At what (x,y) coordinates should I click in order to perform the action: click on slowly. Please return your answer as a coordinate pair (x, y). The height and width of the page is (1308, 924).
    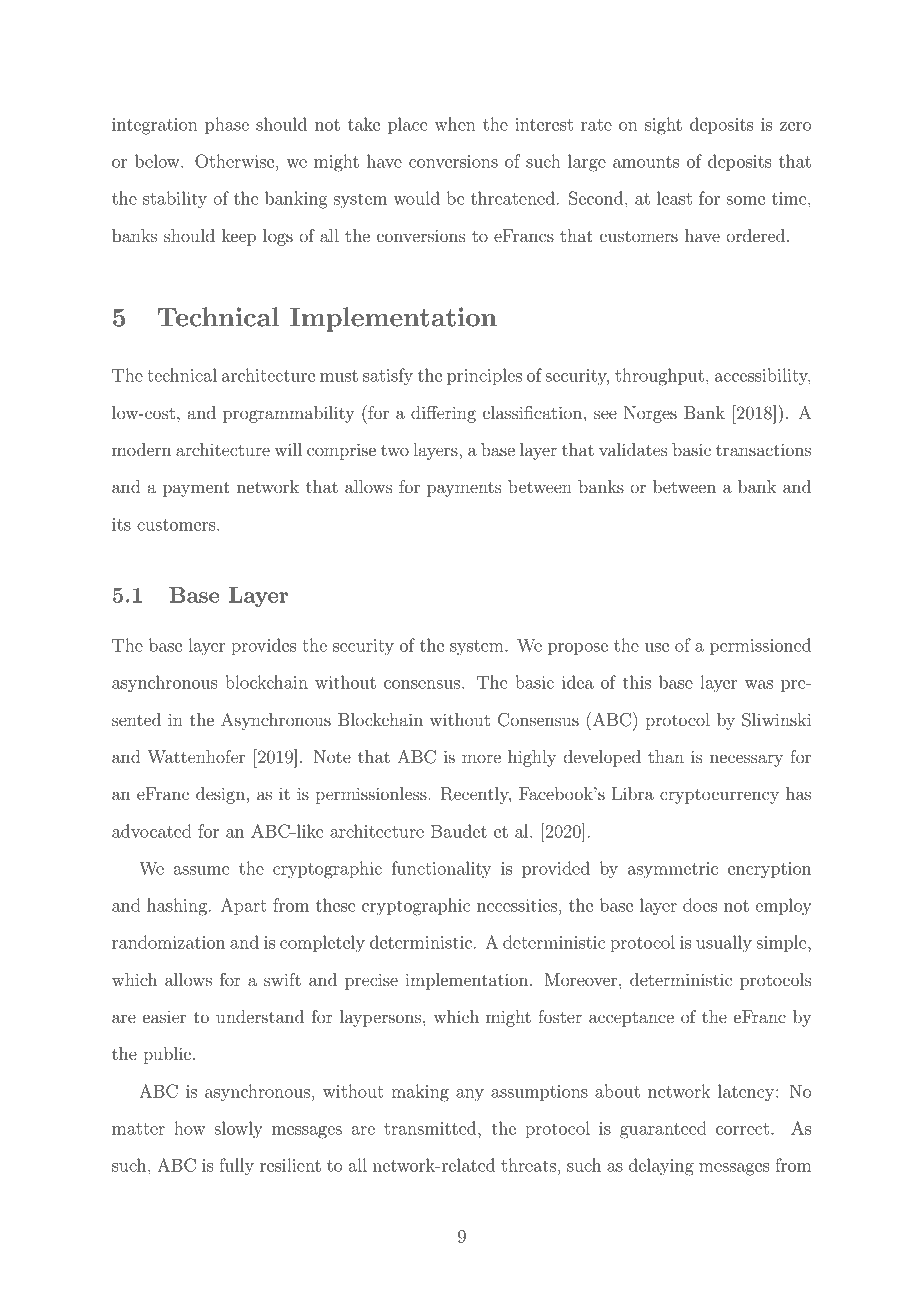
    Looking at the image, I should click on (238, 1130).
